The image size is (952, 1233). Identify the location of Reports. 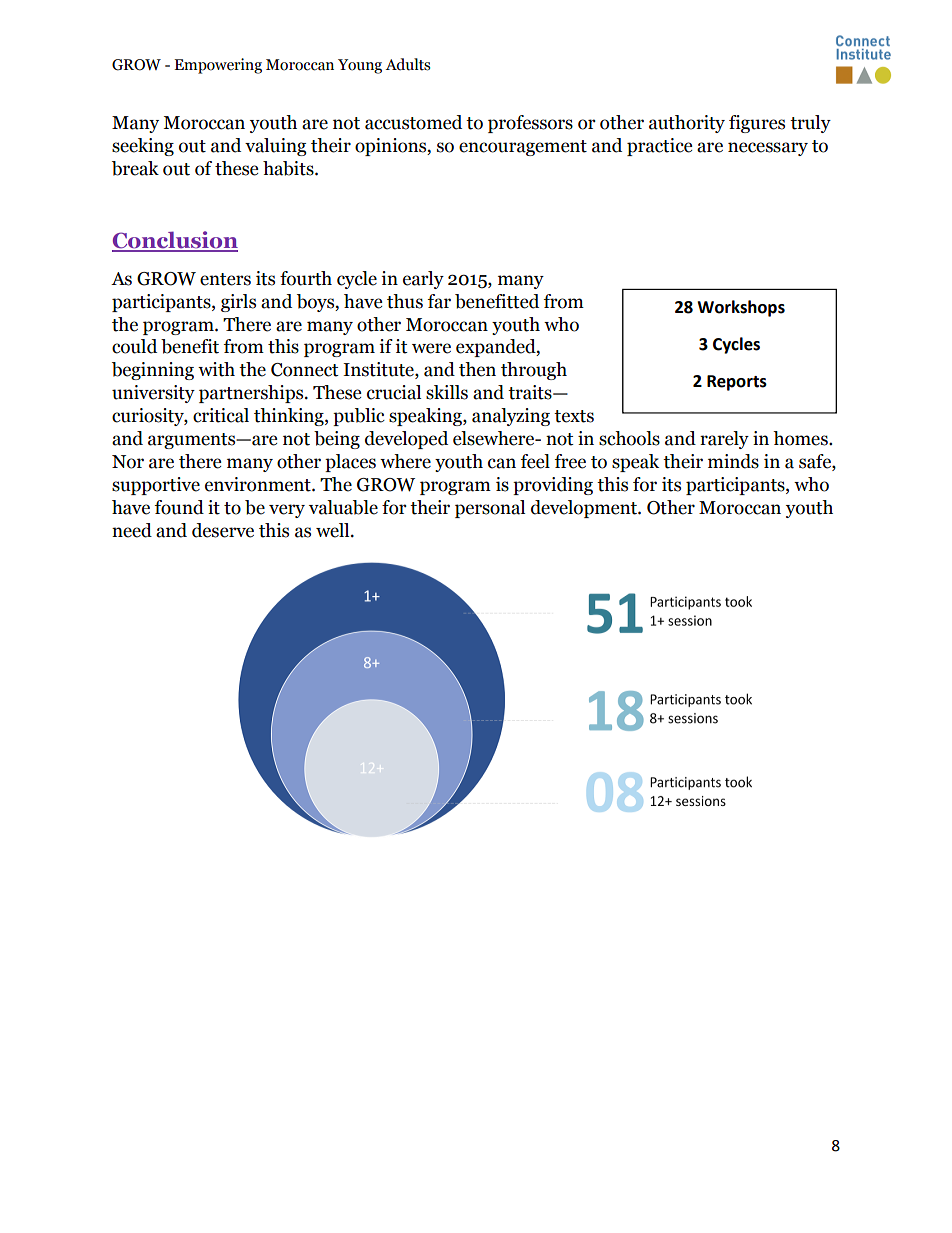
(737, 383).
